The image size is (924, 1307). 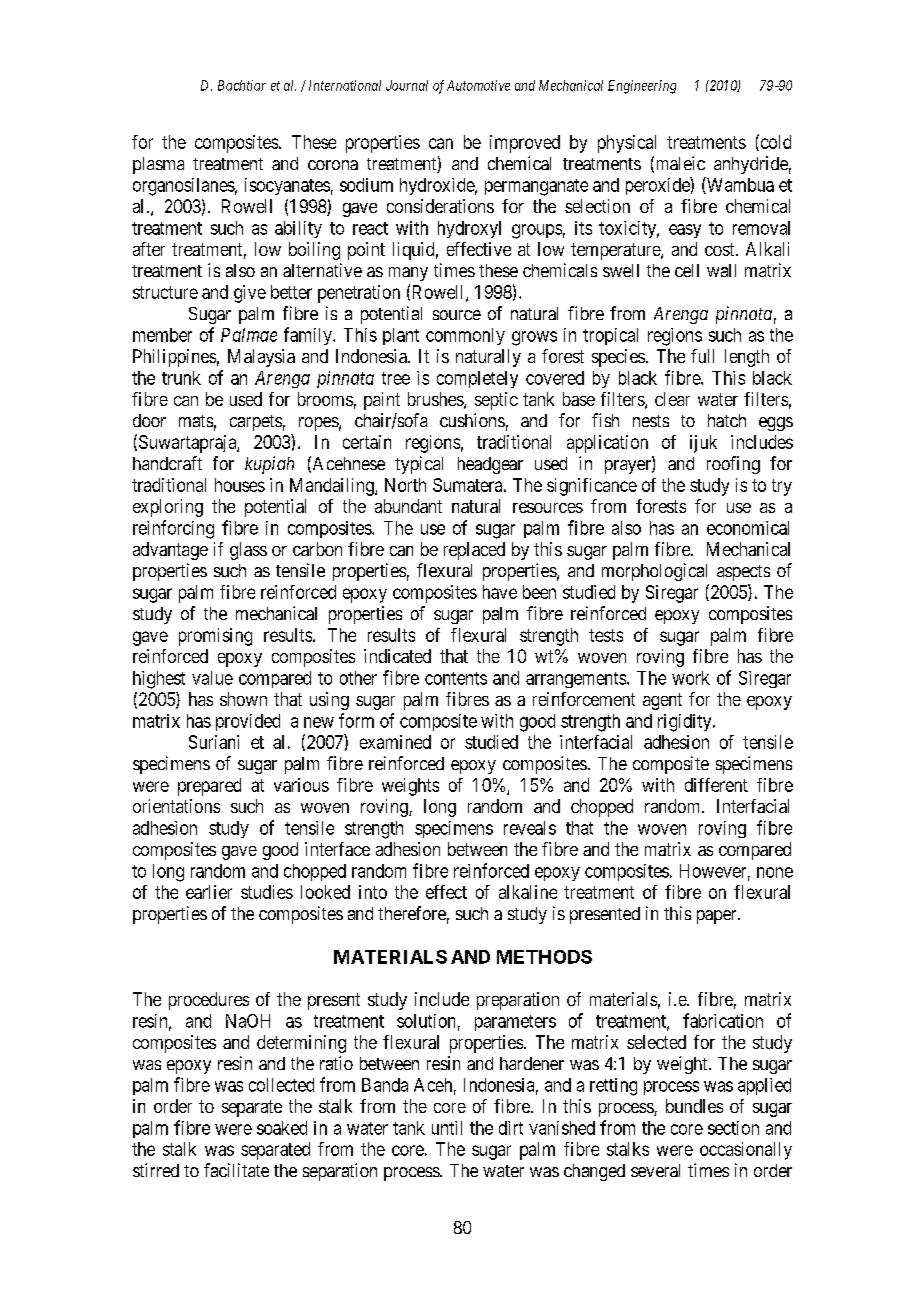 What do you see at coordinates (158, 165) in the screenshot?
I see `plasma` at bounding box center [158, 165].
